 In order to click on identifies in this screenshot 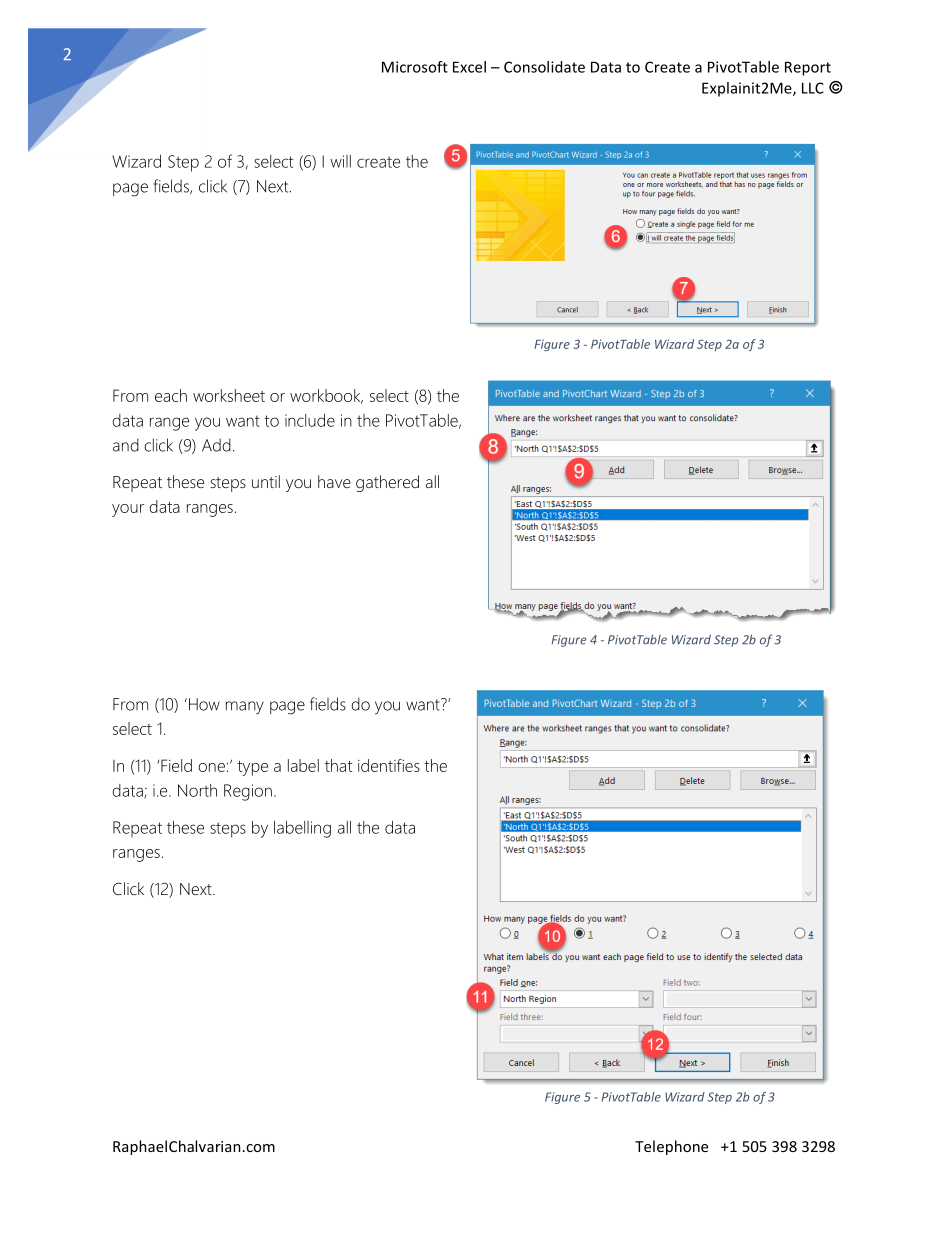, I will do `click(389, 765)`.
